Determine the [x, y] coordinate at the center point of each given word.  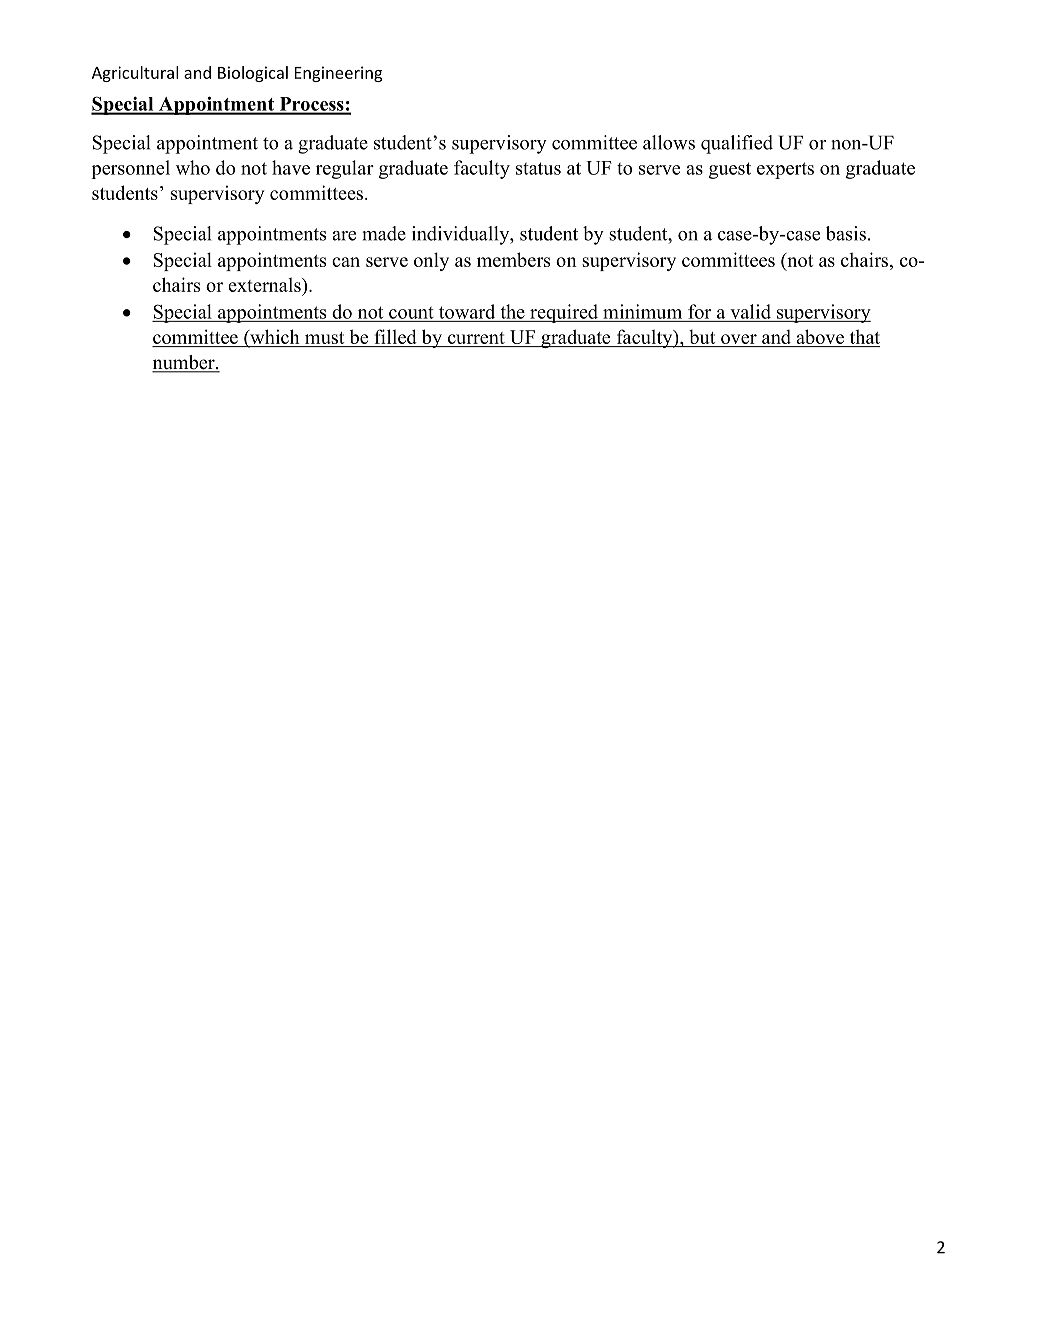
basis [846, 233]
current [476, 339]
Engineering [338, 74]
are [344, 236]
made [384, 233]
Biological [253, 74]
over [739, 340]
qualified [737, 144]
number [184, 363]
